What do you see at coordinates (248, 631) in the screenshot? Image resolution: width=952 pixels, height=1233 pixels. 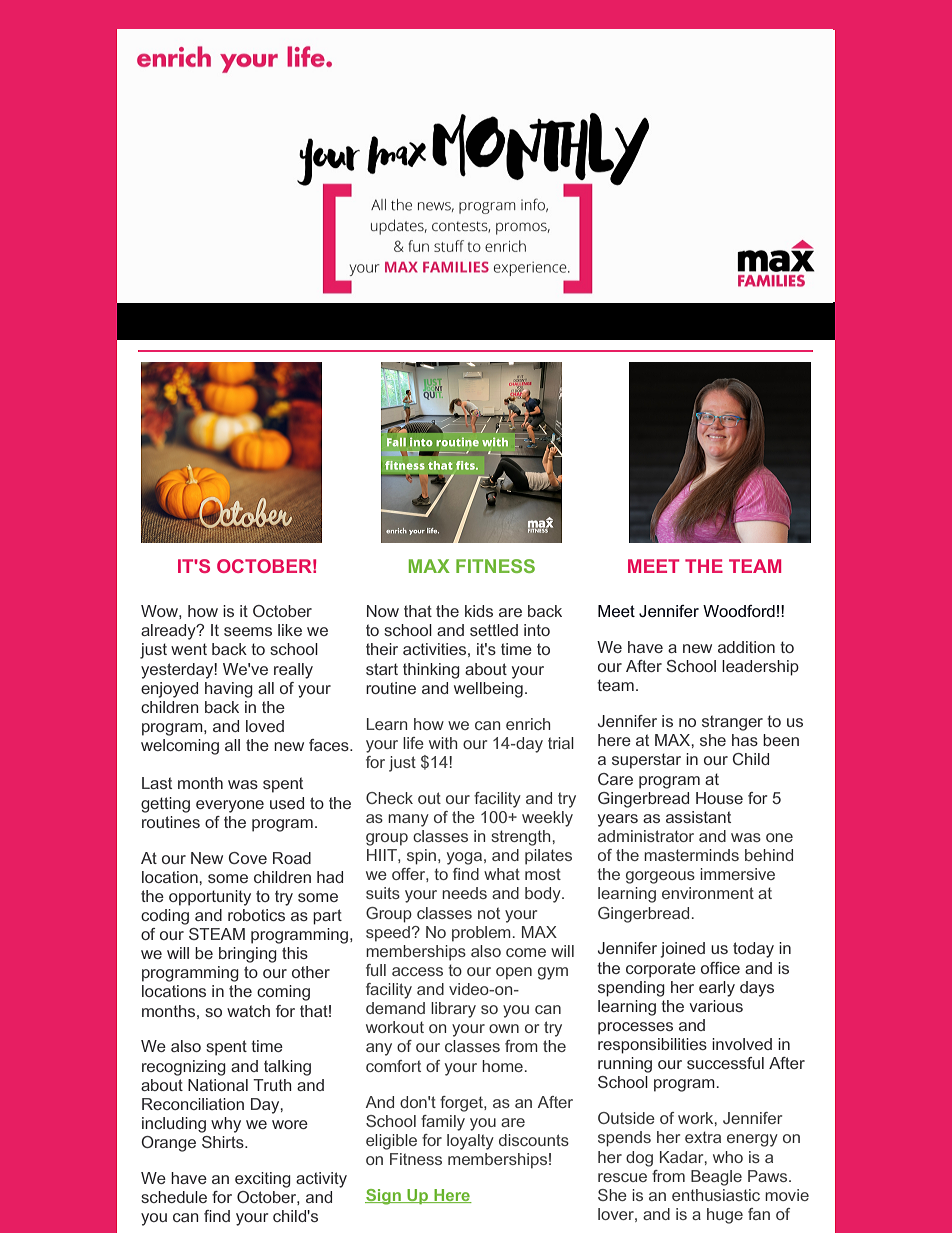 I see `seems` at bounding box center [248, 631].
